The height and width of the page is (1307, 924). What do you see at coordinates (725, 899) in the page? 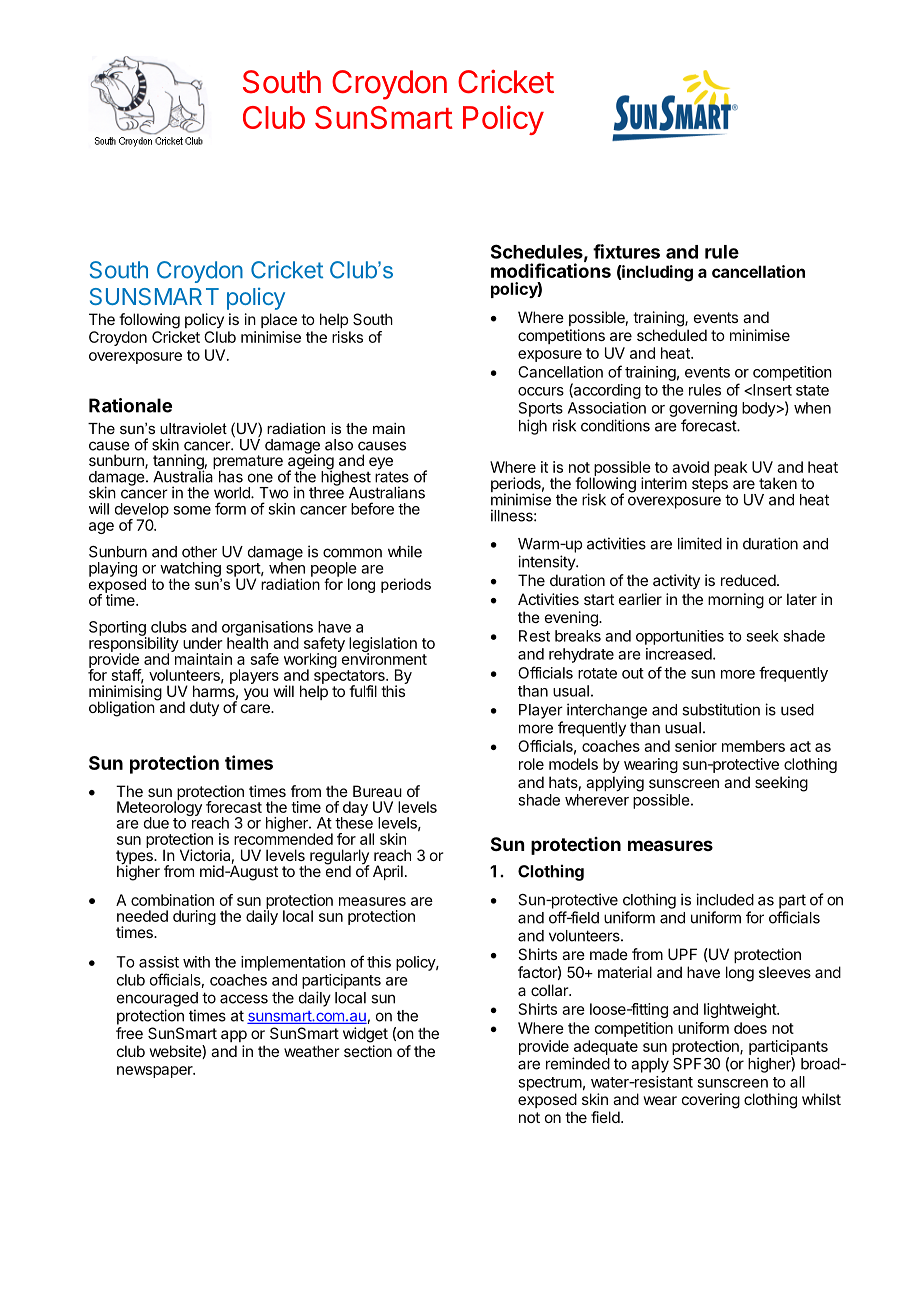
I see `included` at bounding box center [725, 899].
